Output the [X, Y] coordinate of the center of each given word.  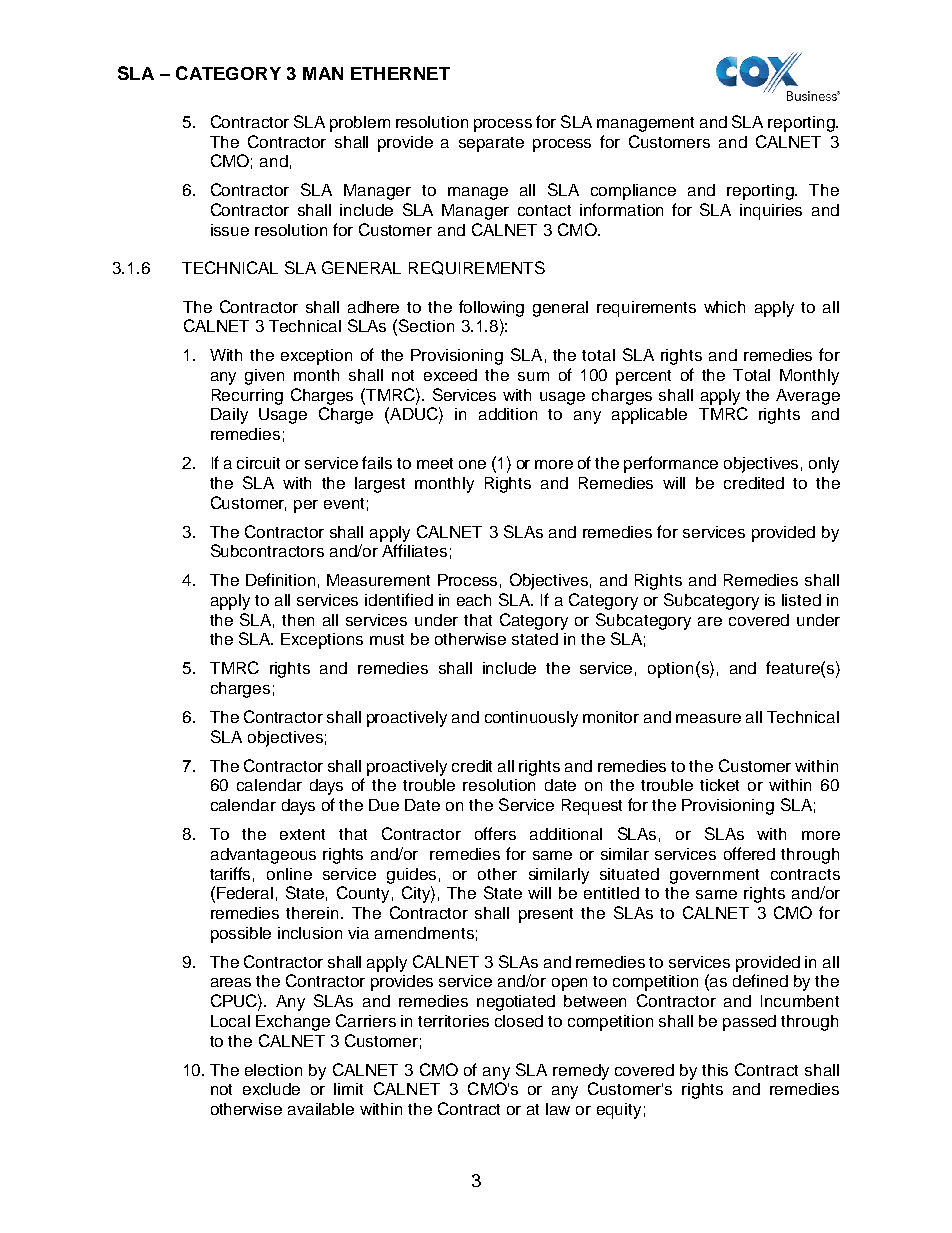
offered [749, 853]
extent [302, 834]
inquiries [771, 212]
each [474, 600]
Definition [280, 579]
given [264, 377]
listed [801, 600]
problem [360, 124]
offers [495, 833]
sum [533, 376]
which [724, 307]
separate [491, 144]
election [273, 1070]
